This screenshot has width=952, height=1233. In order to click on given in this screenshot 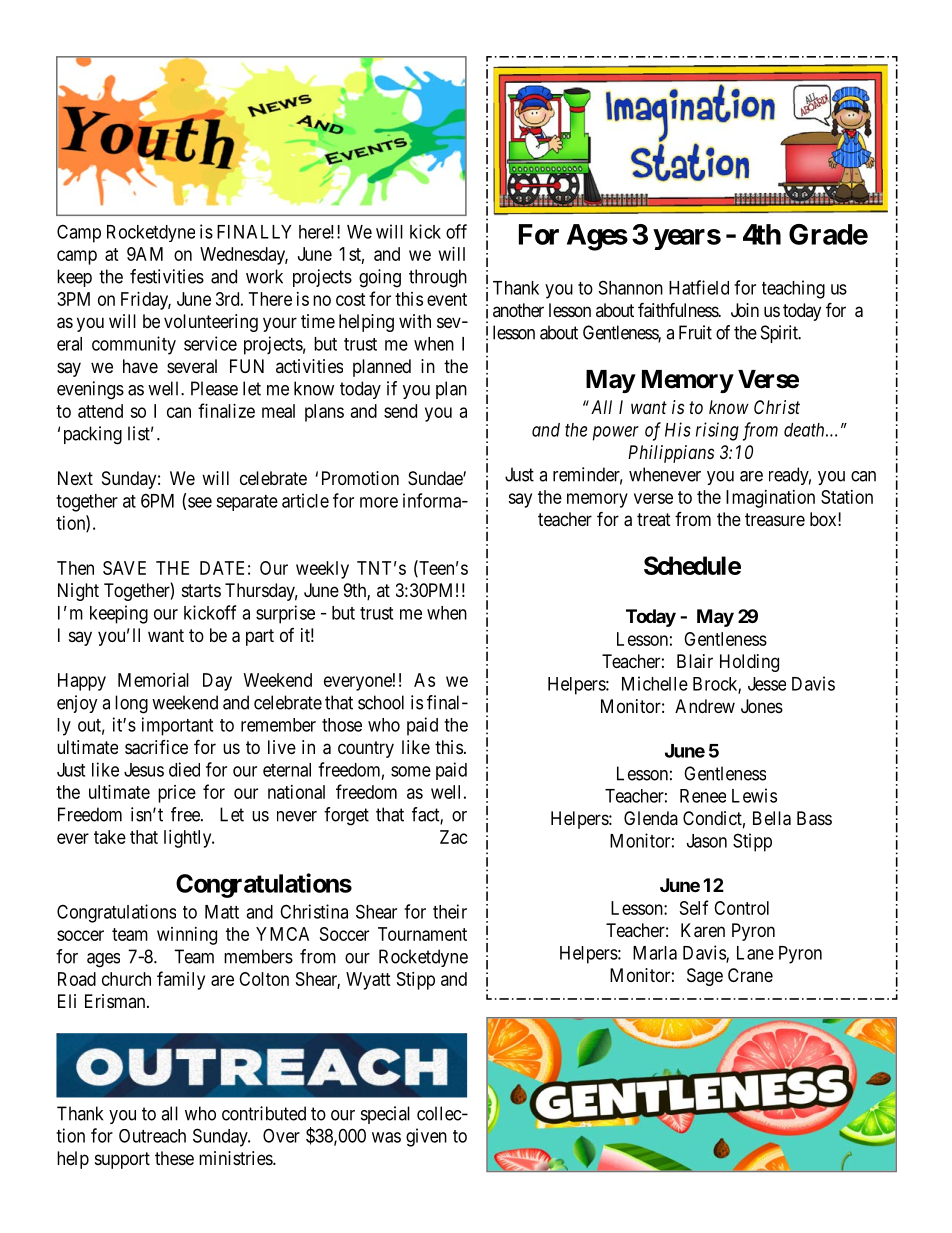, I will do `click(426, 1137)`.
